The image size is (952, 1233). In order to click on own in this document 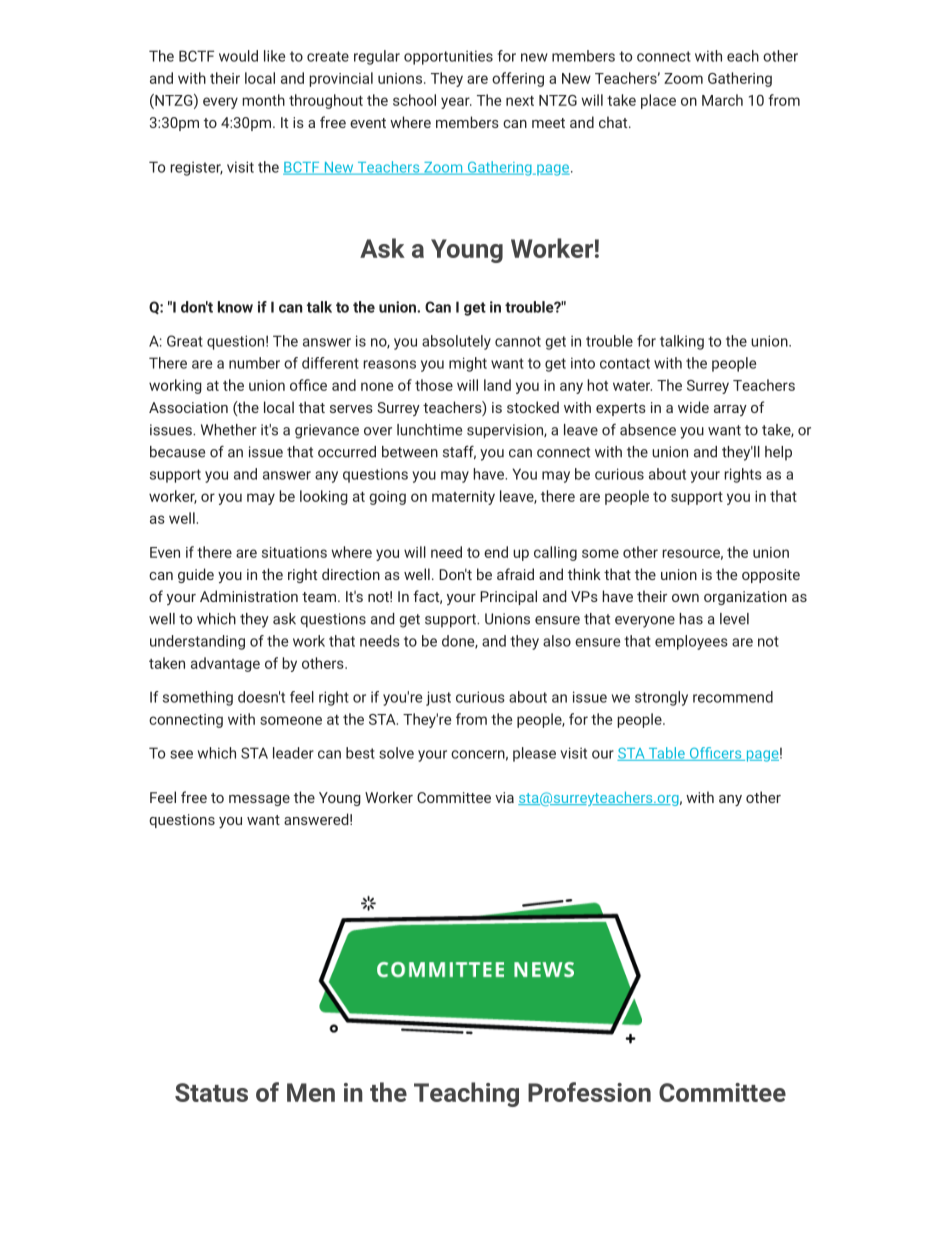, I will do `click(685, 598)`.
